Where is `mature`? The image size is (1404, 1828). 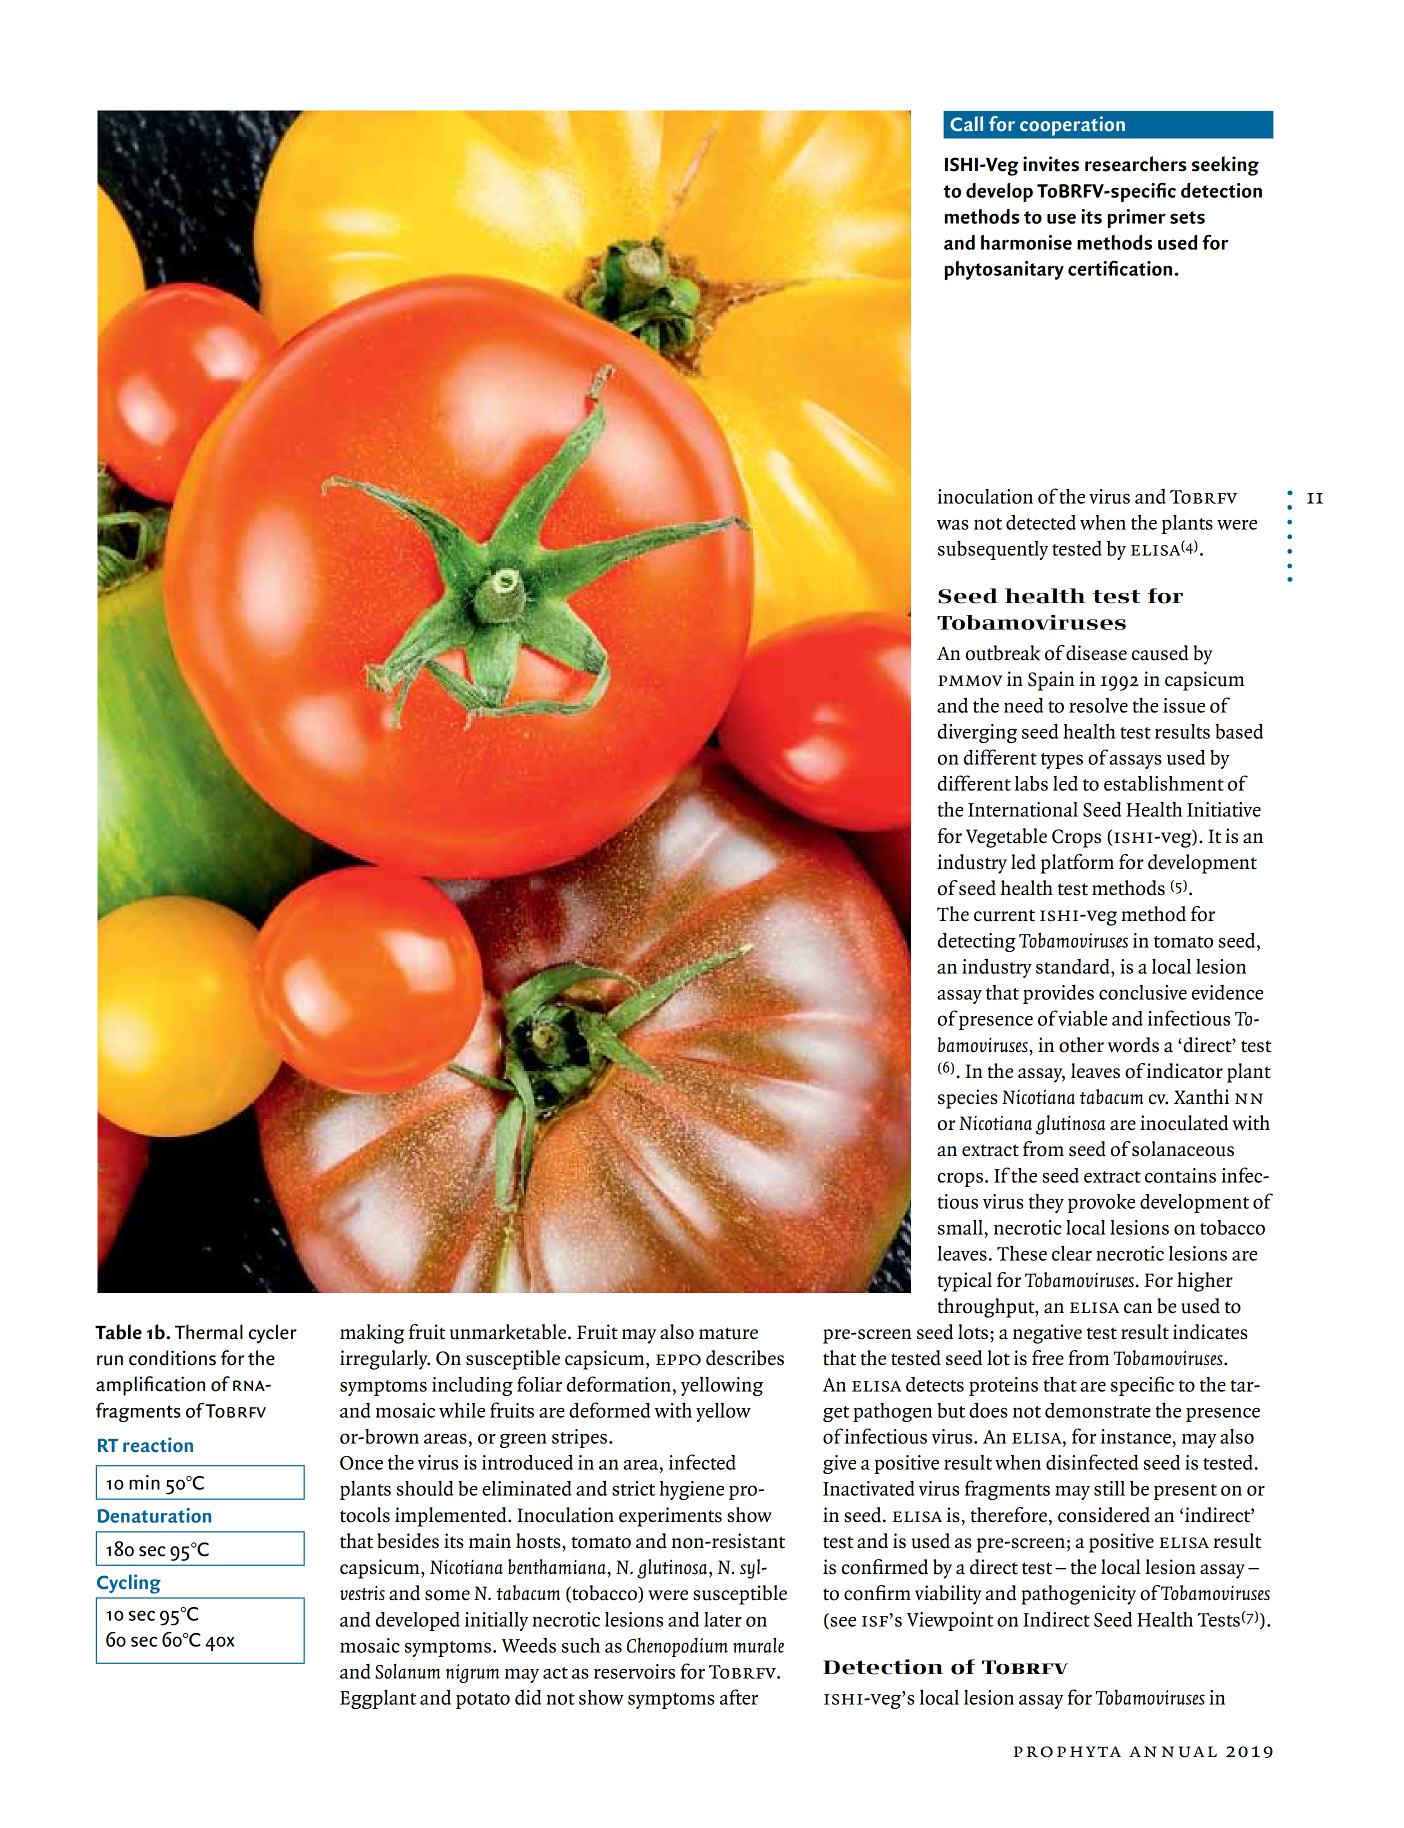 mature is located at coordinates (728, 1333).
